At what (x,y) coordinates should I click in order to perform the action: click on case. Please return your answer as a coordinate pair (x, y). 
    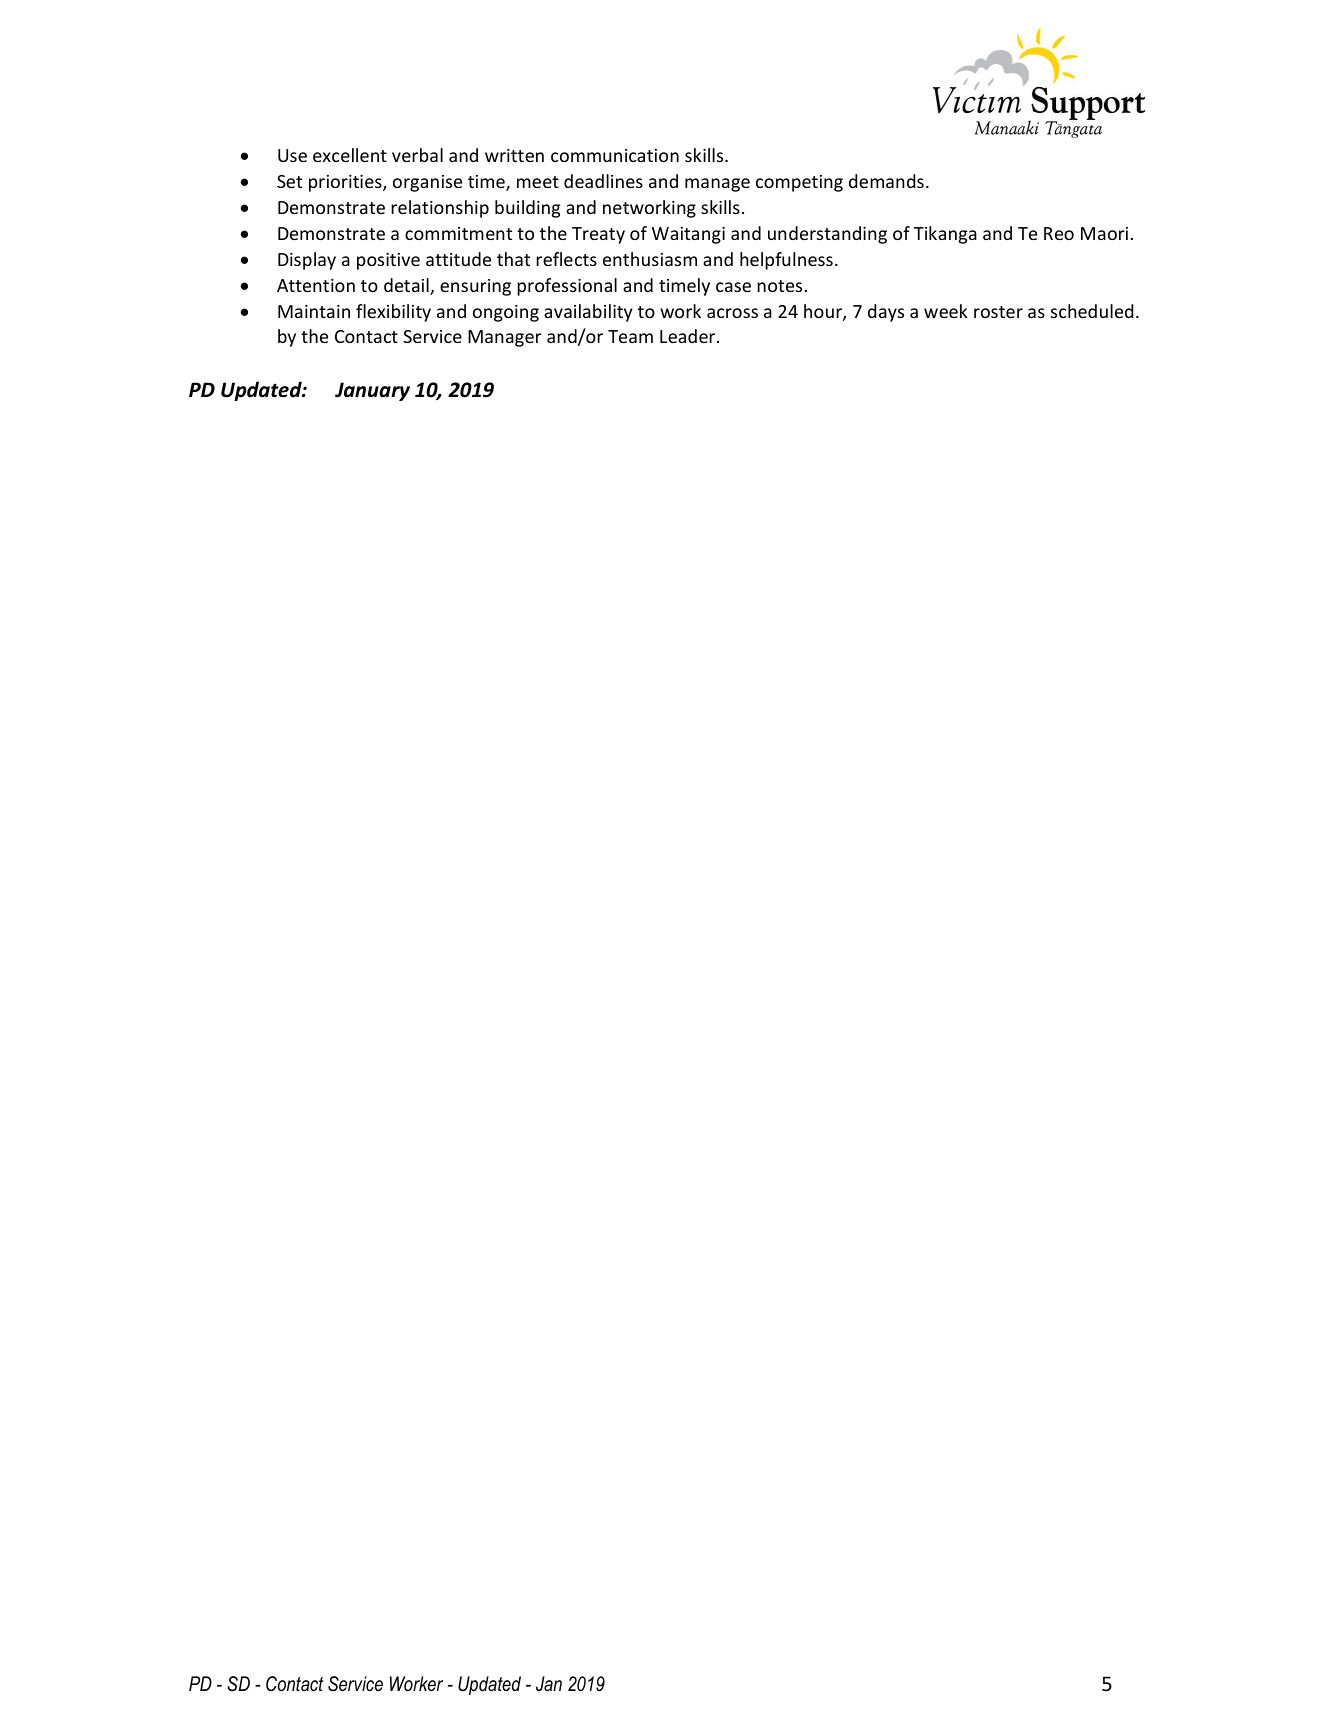
    Looking at the image, I should click on (733, 287).
